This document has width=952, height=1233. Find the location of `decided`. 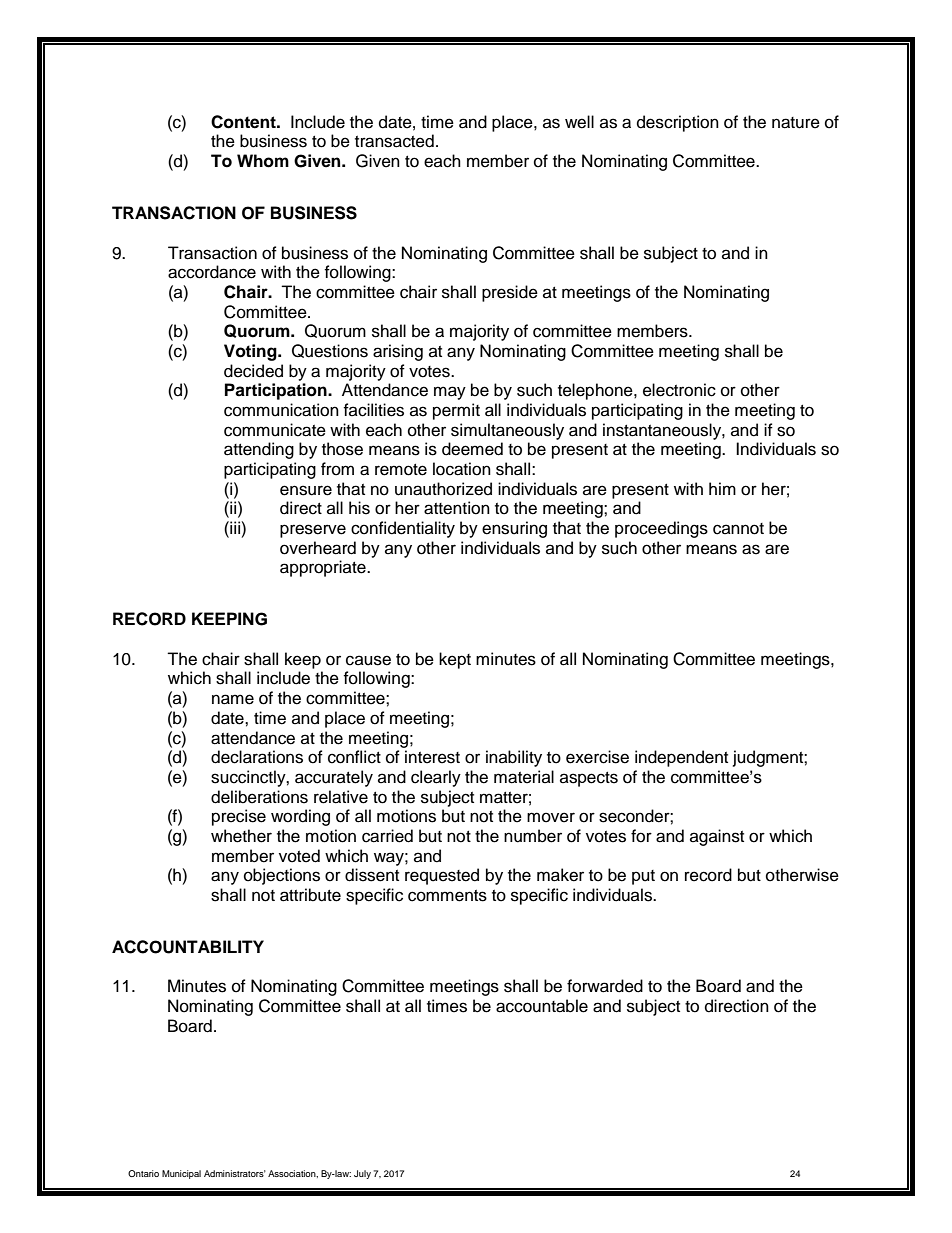

decided is located at coordinates (253, 371).
